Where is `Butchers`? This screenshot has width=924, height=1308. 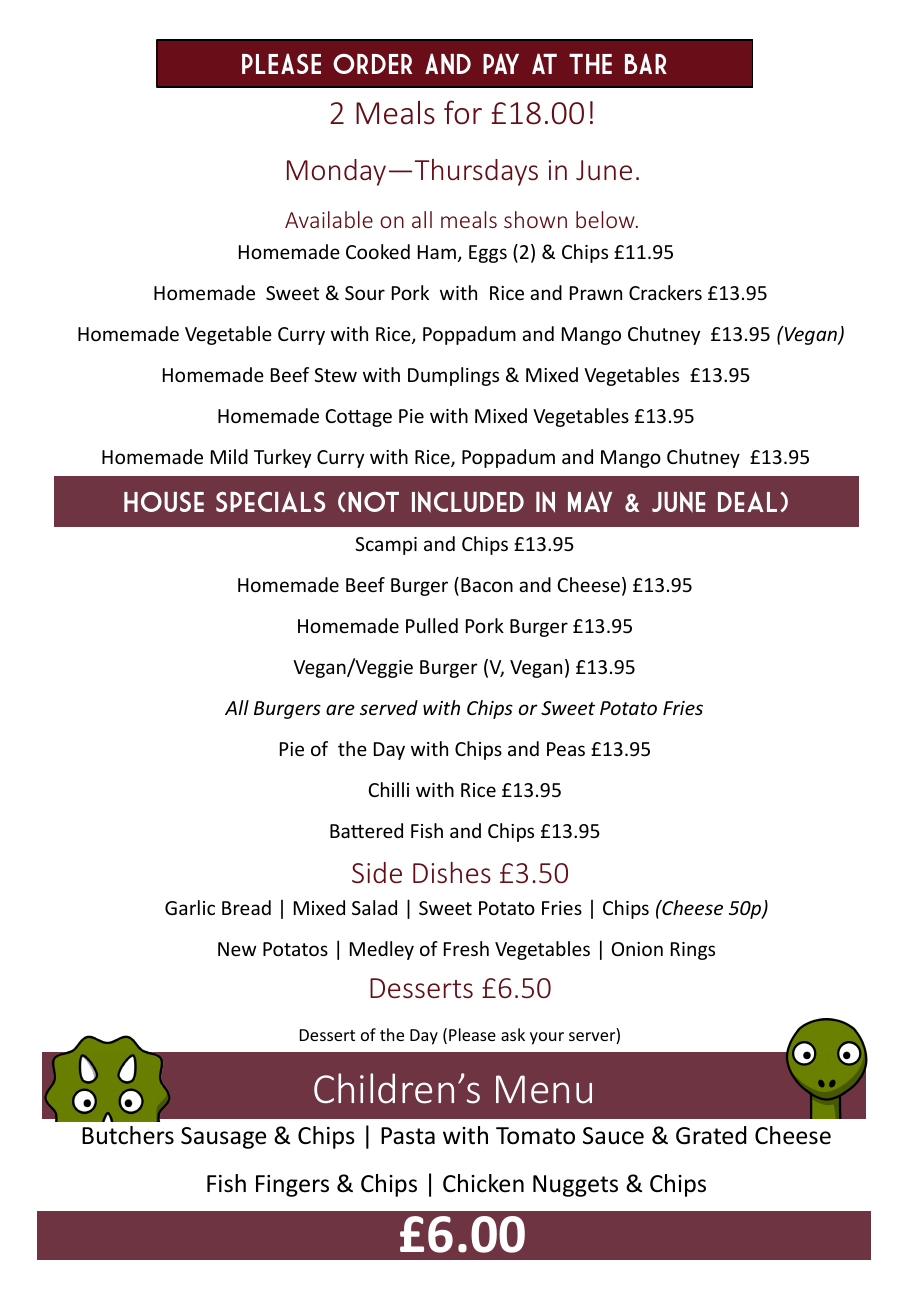
Butchers is located at coordinates (128, 1135).
